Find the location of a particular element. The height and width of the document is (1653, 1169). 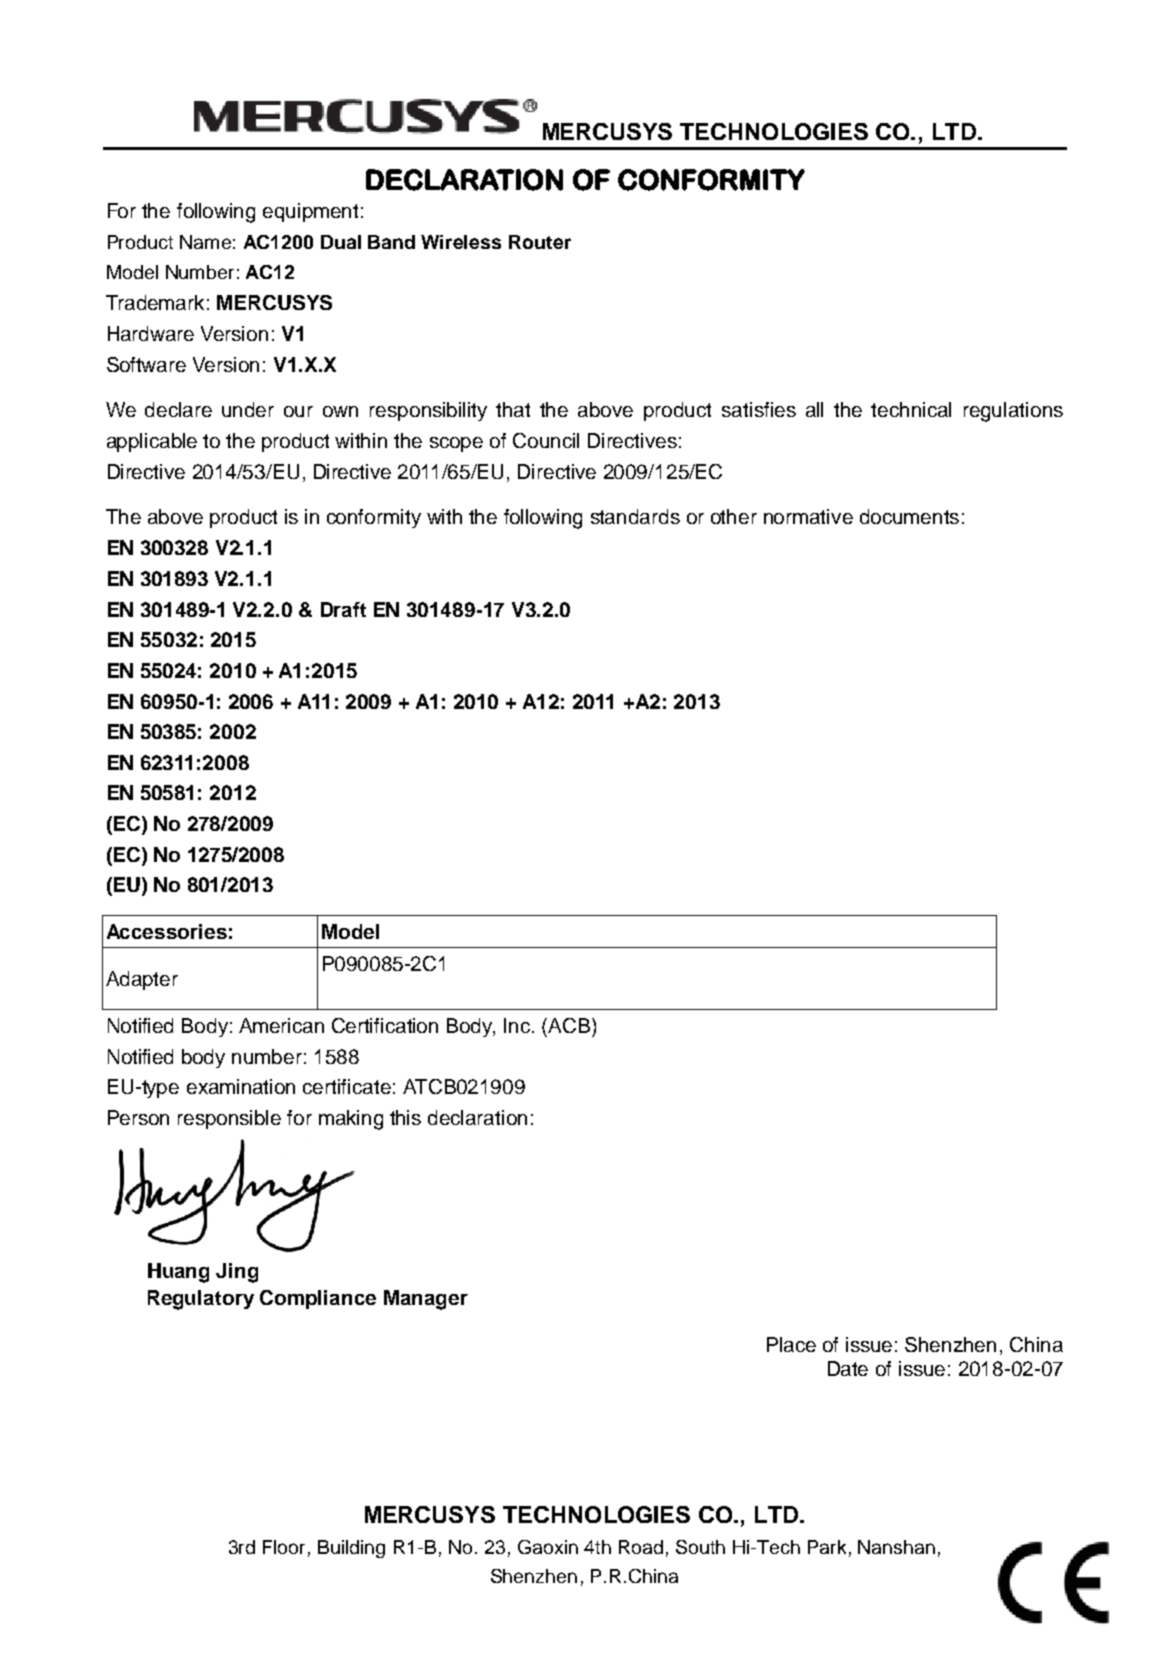

Name is located at coordinates (205, 242).
